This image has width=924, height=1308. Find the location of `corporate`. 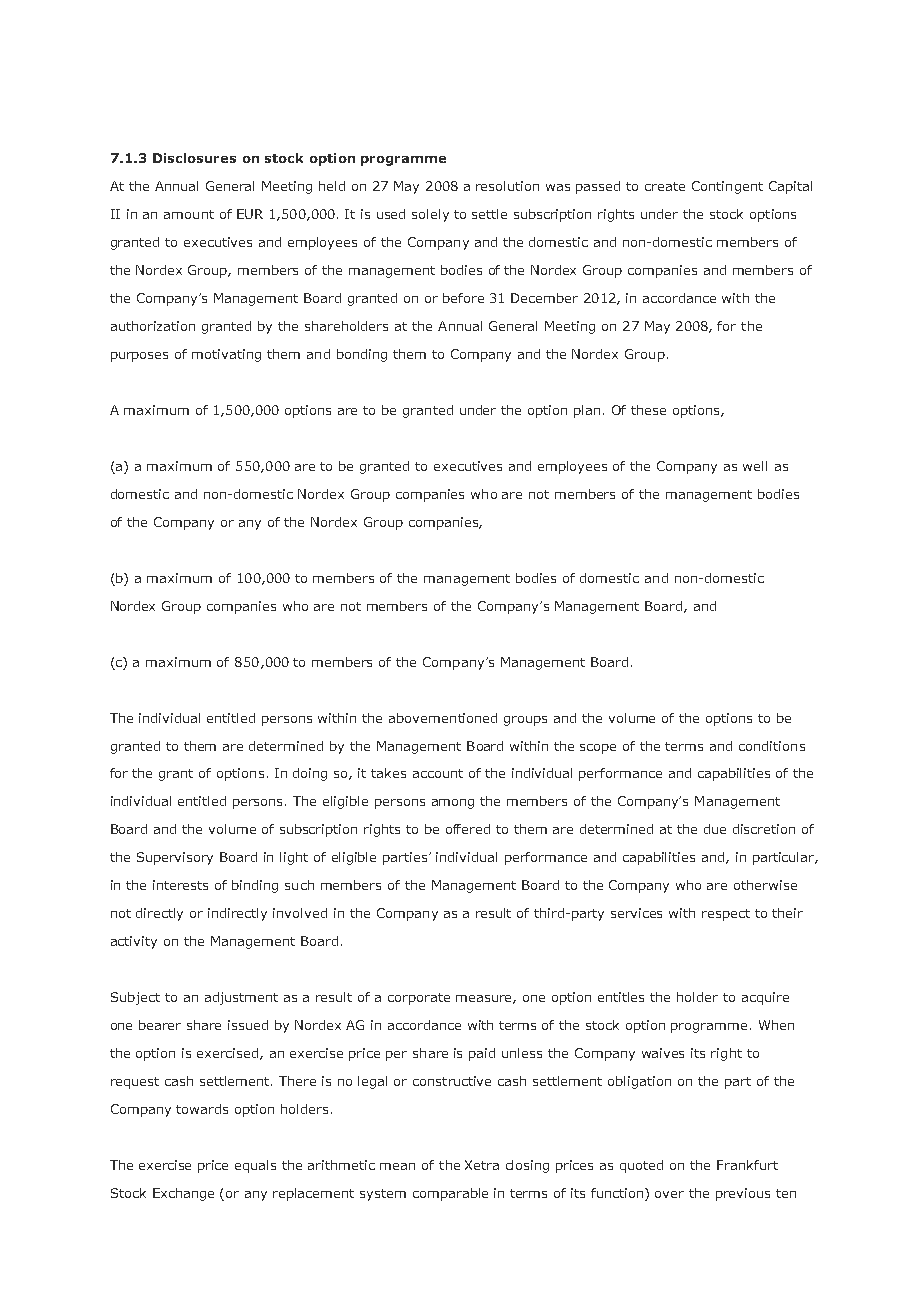

corporate is located at coordinates (419, 999).
